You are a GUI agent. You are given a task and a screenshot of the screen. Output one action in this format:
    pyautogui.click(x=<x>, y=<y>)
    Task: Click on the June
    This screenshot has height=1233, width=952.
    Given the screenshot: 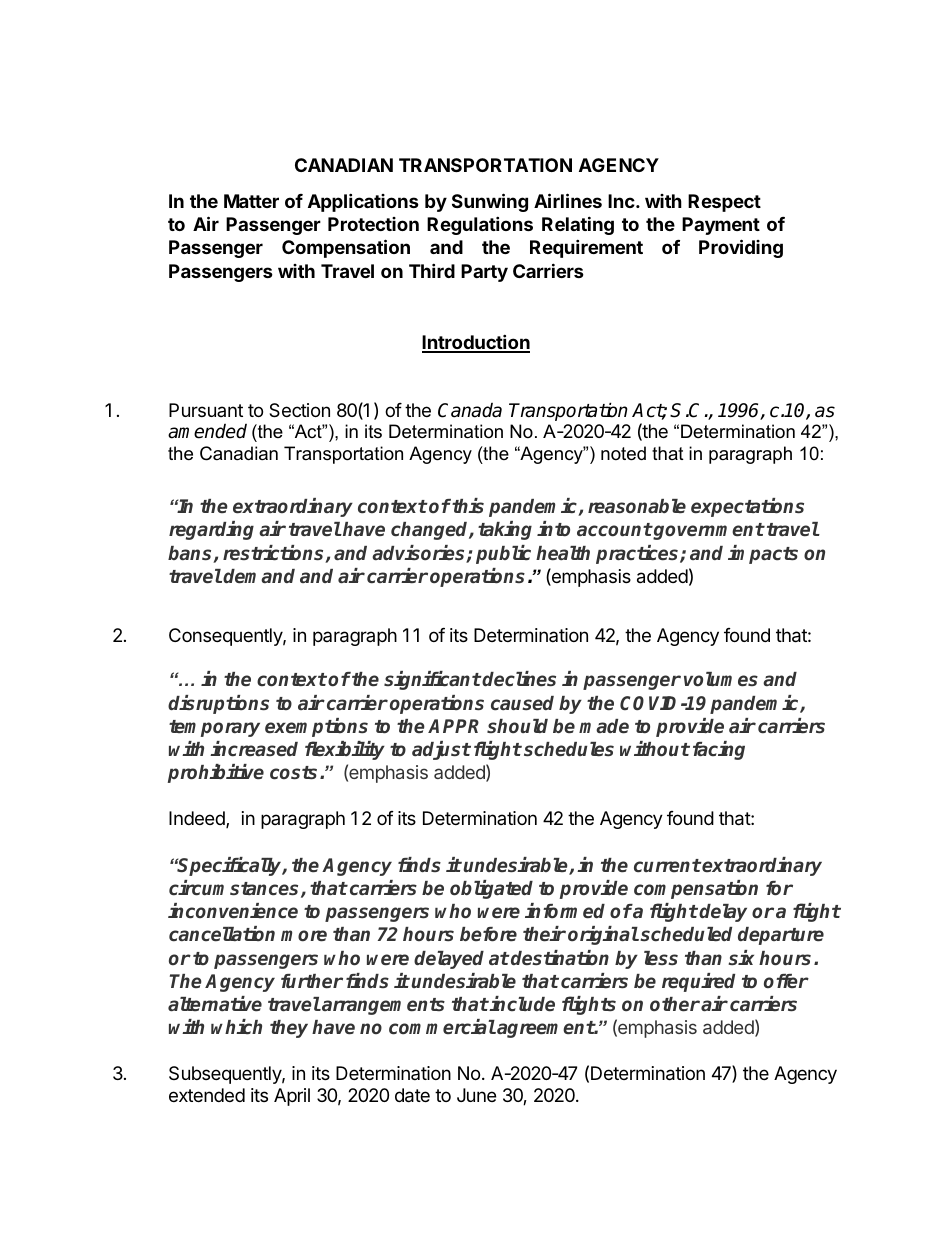 What is the action you would take?
    pyautogui.click(x=476, y=1095)
